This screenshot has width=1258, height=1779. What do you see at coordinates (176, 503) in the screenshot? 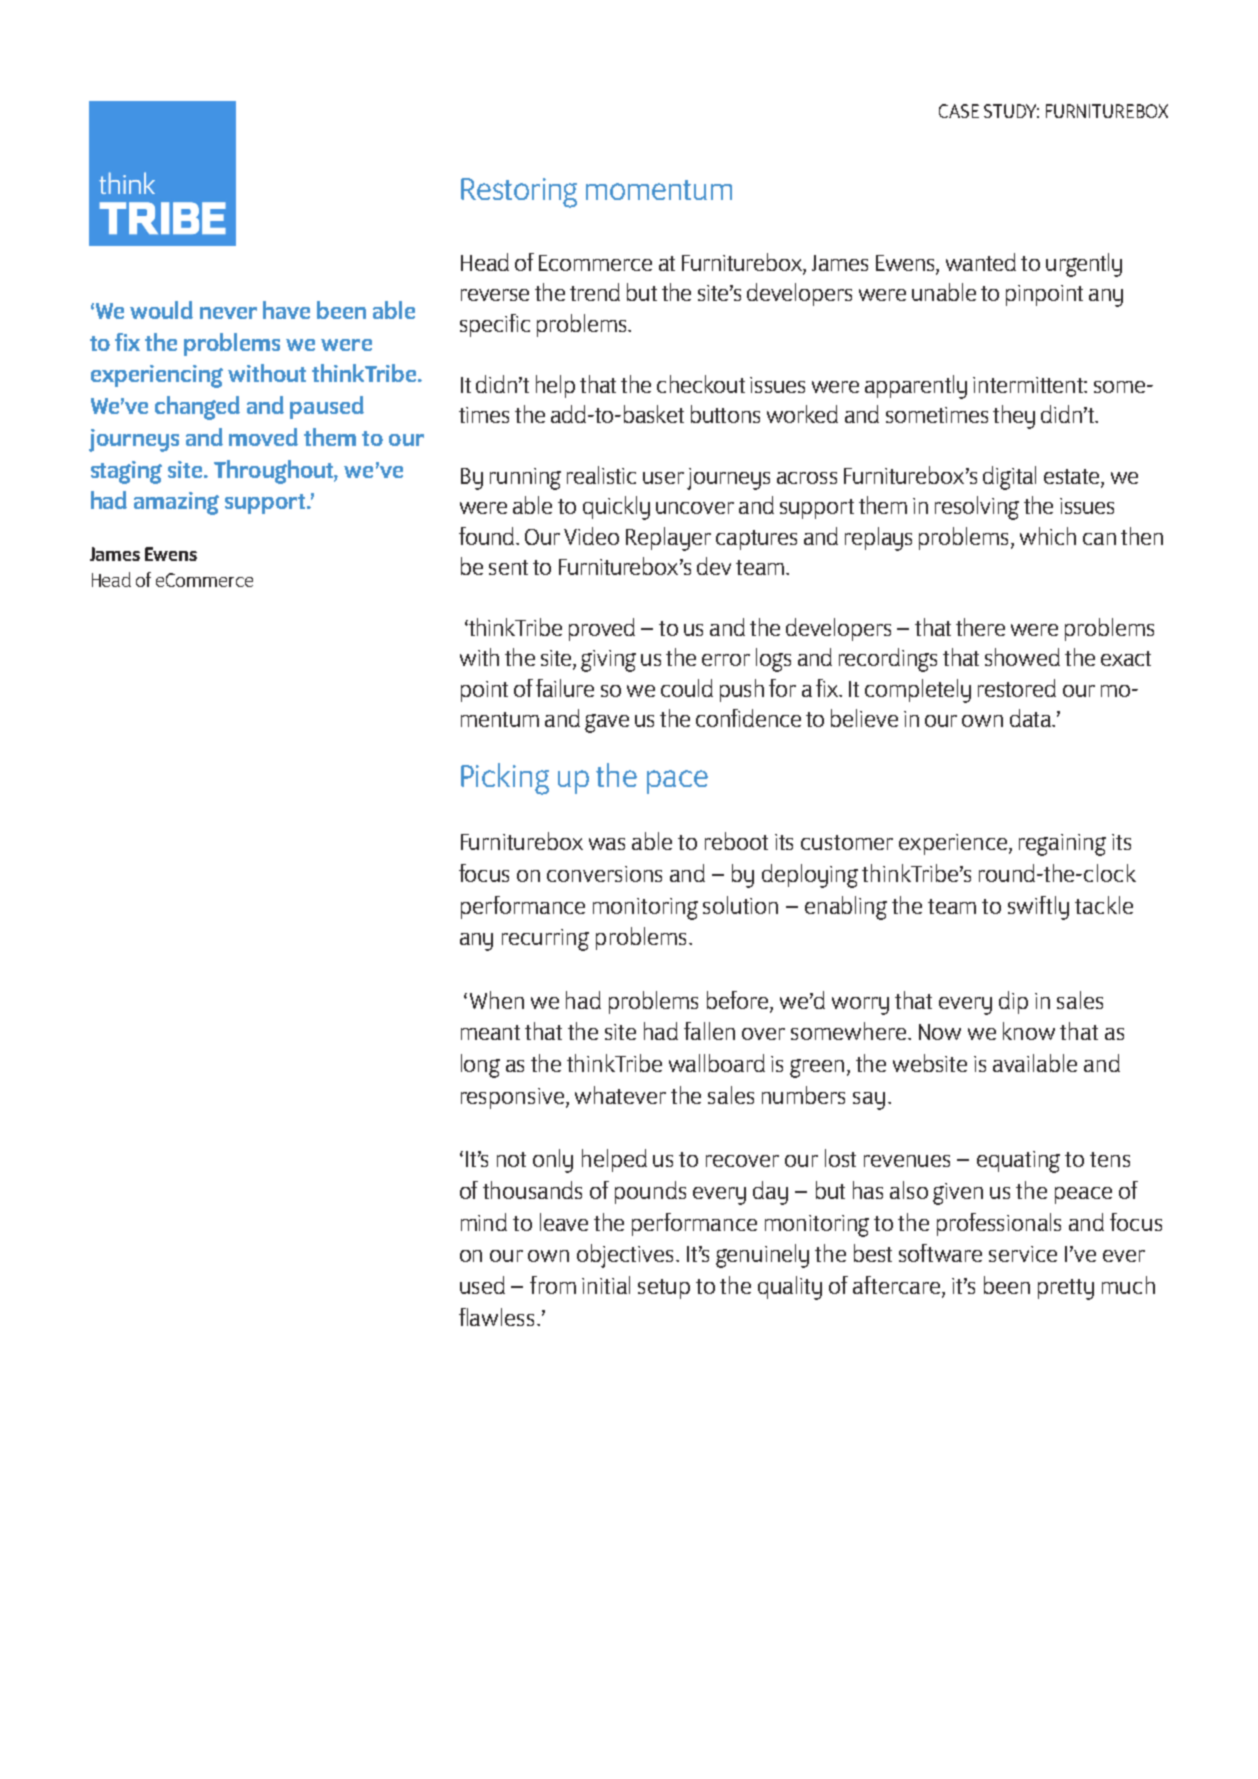
I see `amazing` at bounding box center [176, 503].
